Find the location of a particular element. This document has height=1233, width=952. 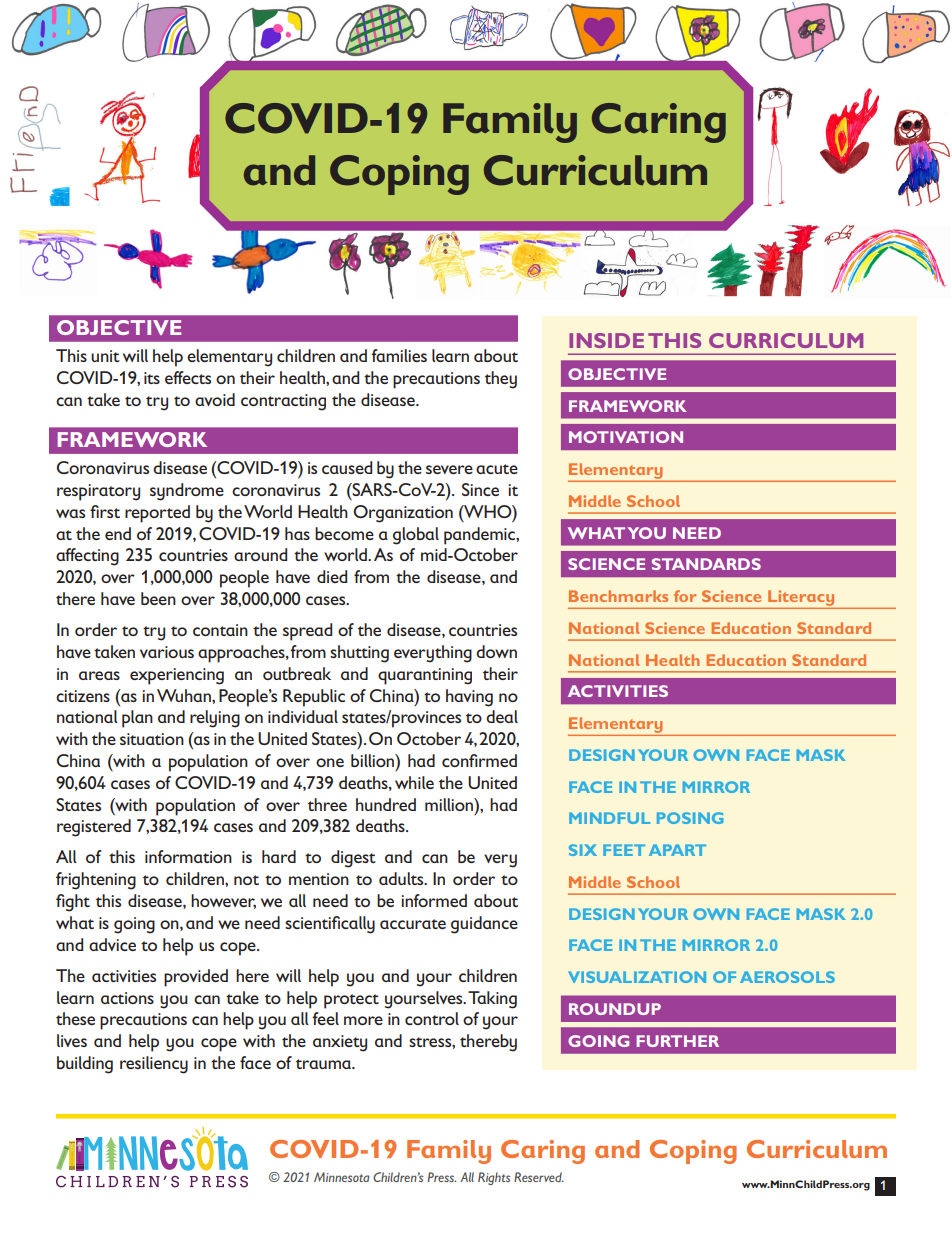

INSIDE is located at coordinates (606, 340).
